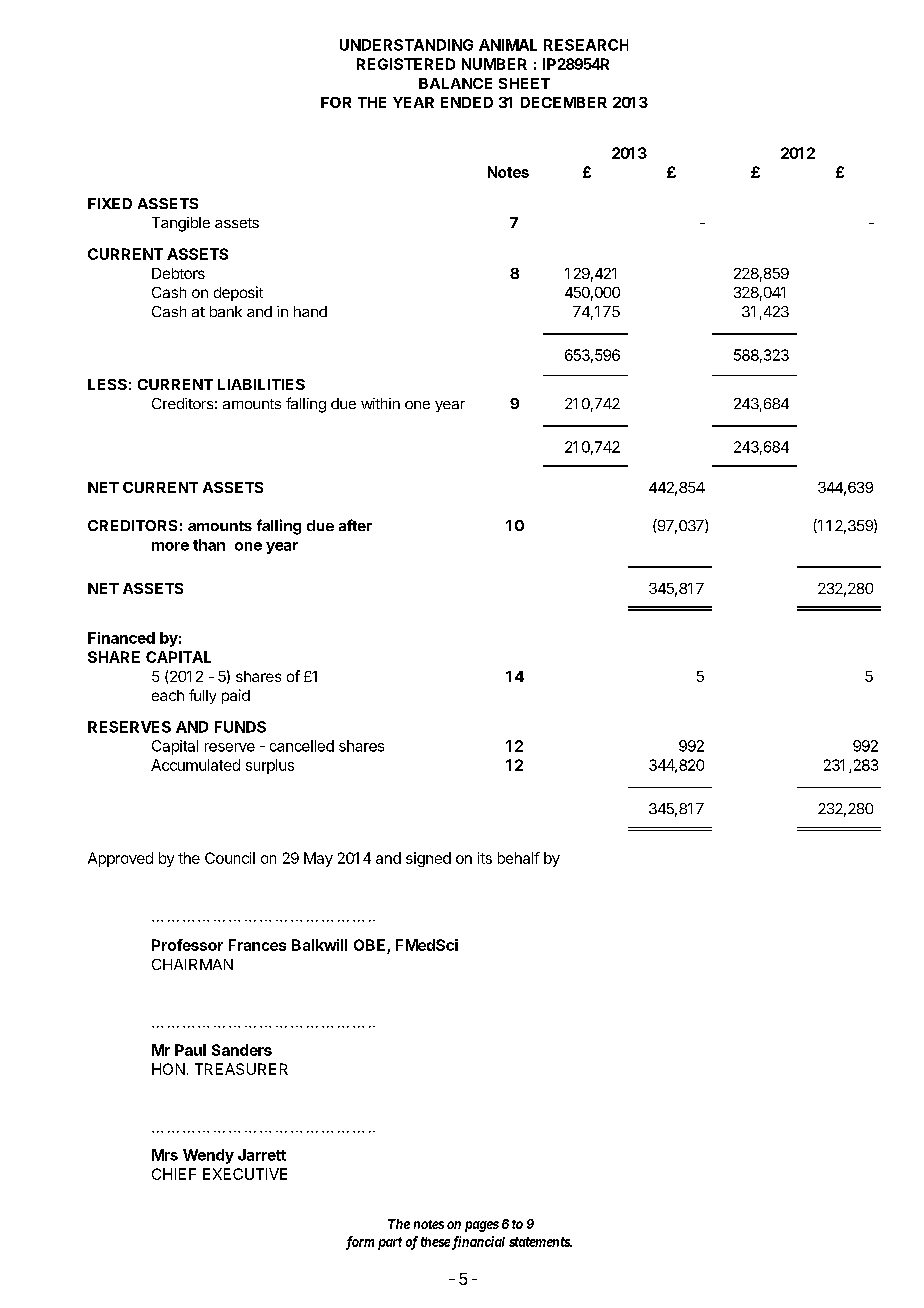 This document has height=1308, width=924. What do you see at coordinates (302, 746) in the document?
I see `cancelled` at bounding box center [302, 746].
